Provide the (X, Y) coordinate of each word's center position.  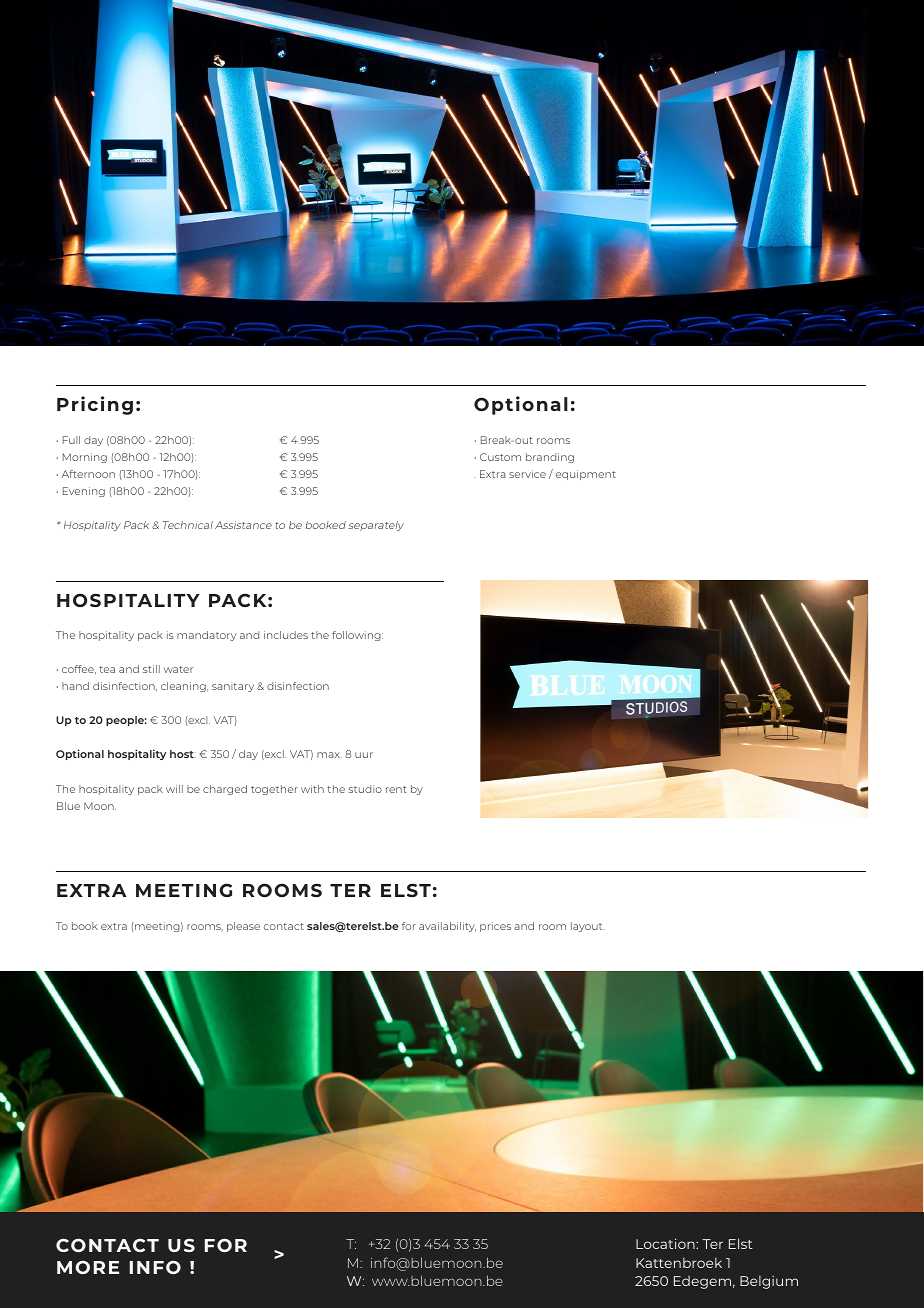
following (357, 636)
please (243, 927)
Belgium (769, 1282)
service (527, 474)
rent (396, 789)
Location (666, 1243)
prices (495, 927)
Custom (500, 457)
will (174, 789)
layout (588, 927)
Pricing (95, 405)
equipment (586, 475)
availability (447, 927)
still (151, 669)
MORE (88, 1267)
